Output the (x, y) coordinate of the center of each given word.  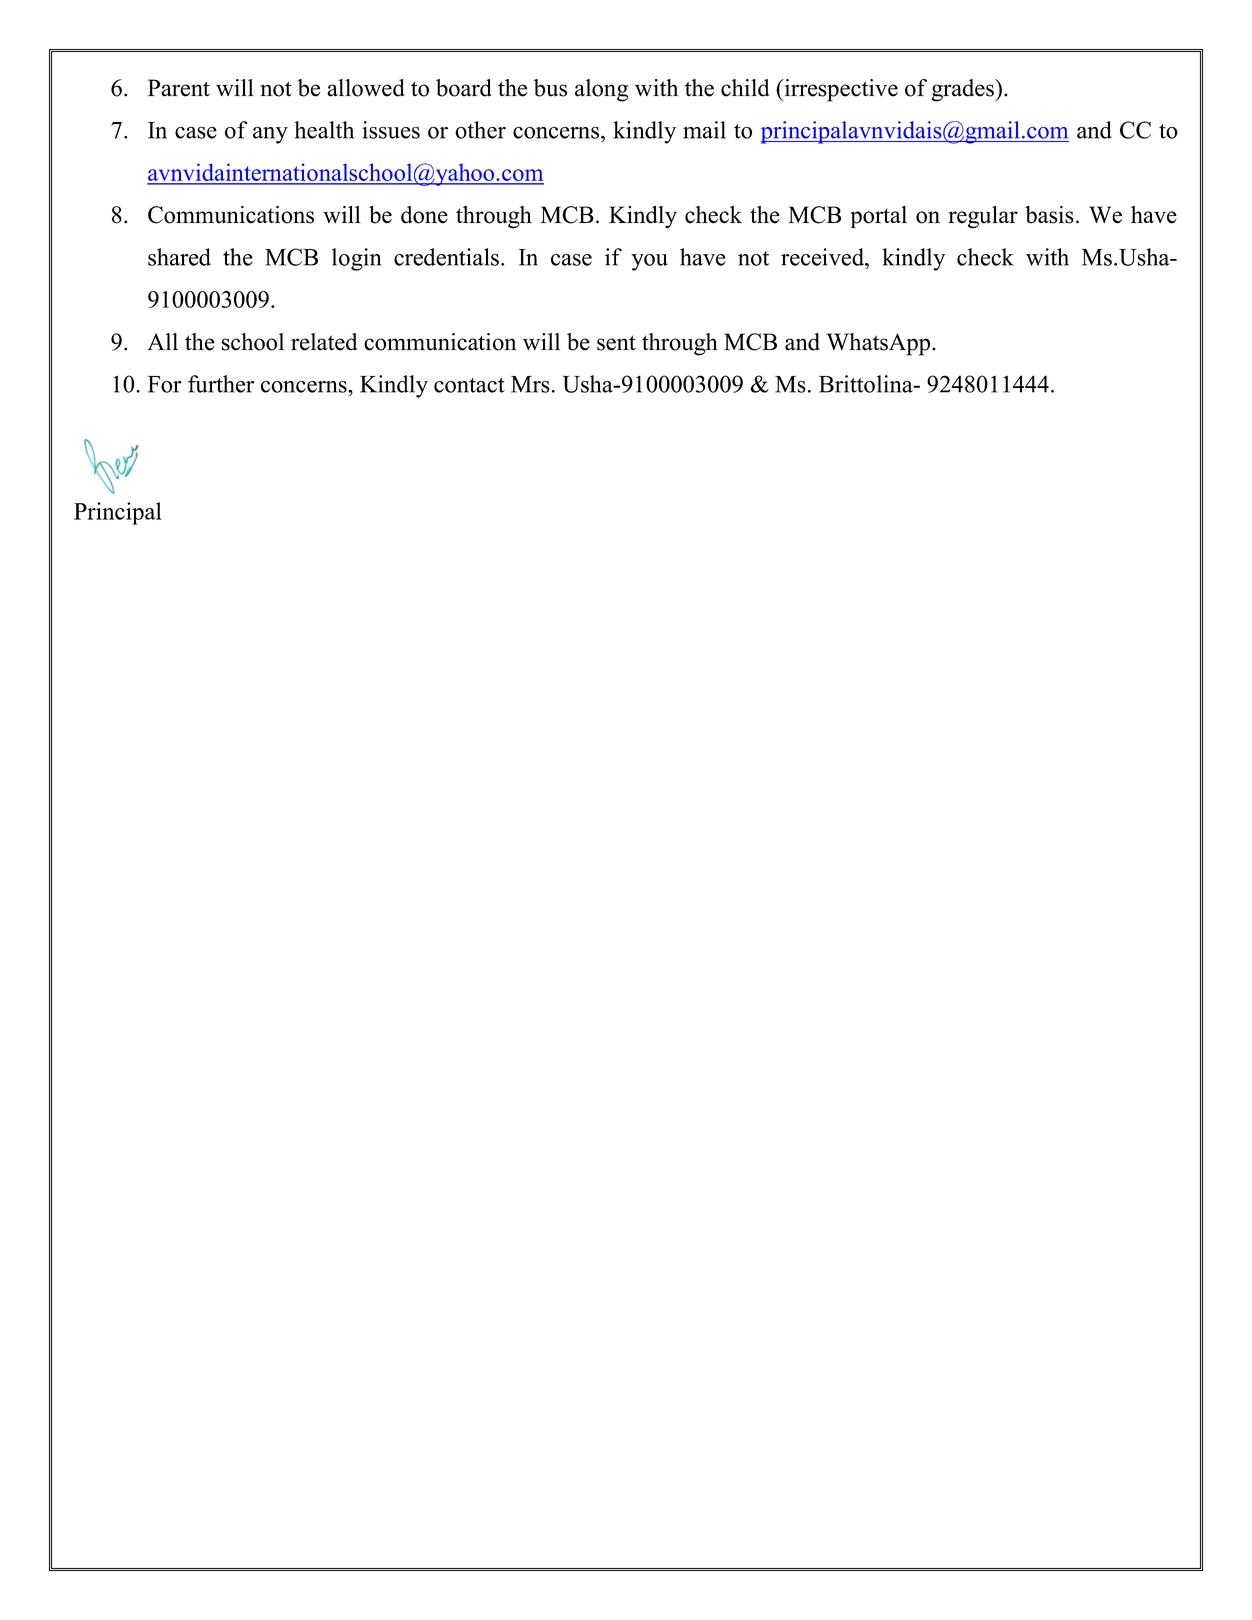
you (649, 262)
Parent (179, 88)
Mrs (530, 384)
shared (179, 257)
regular (983, 217)
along (601, 90)
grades (964, 90)
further (221, 384)
